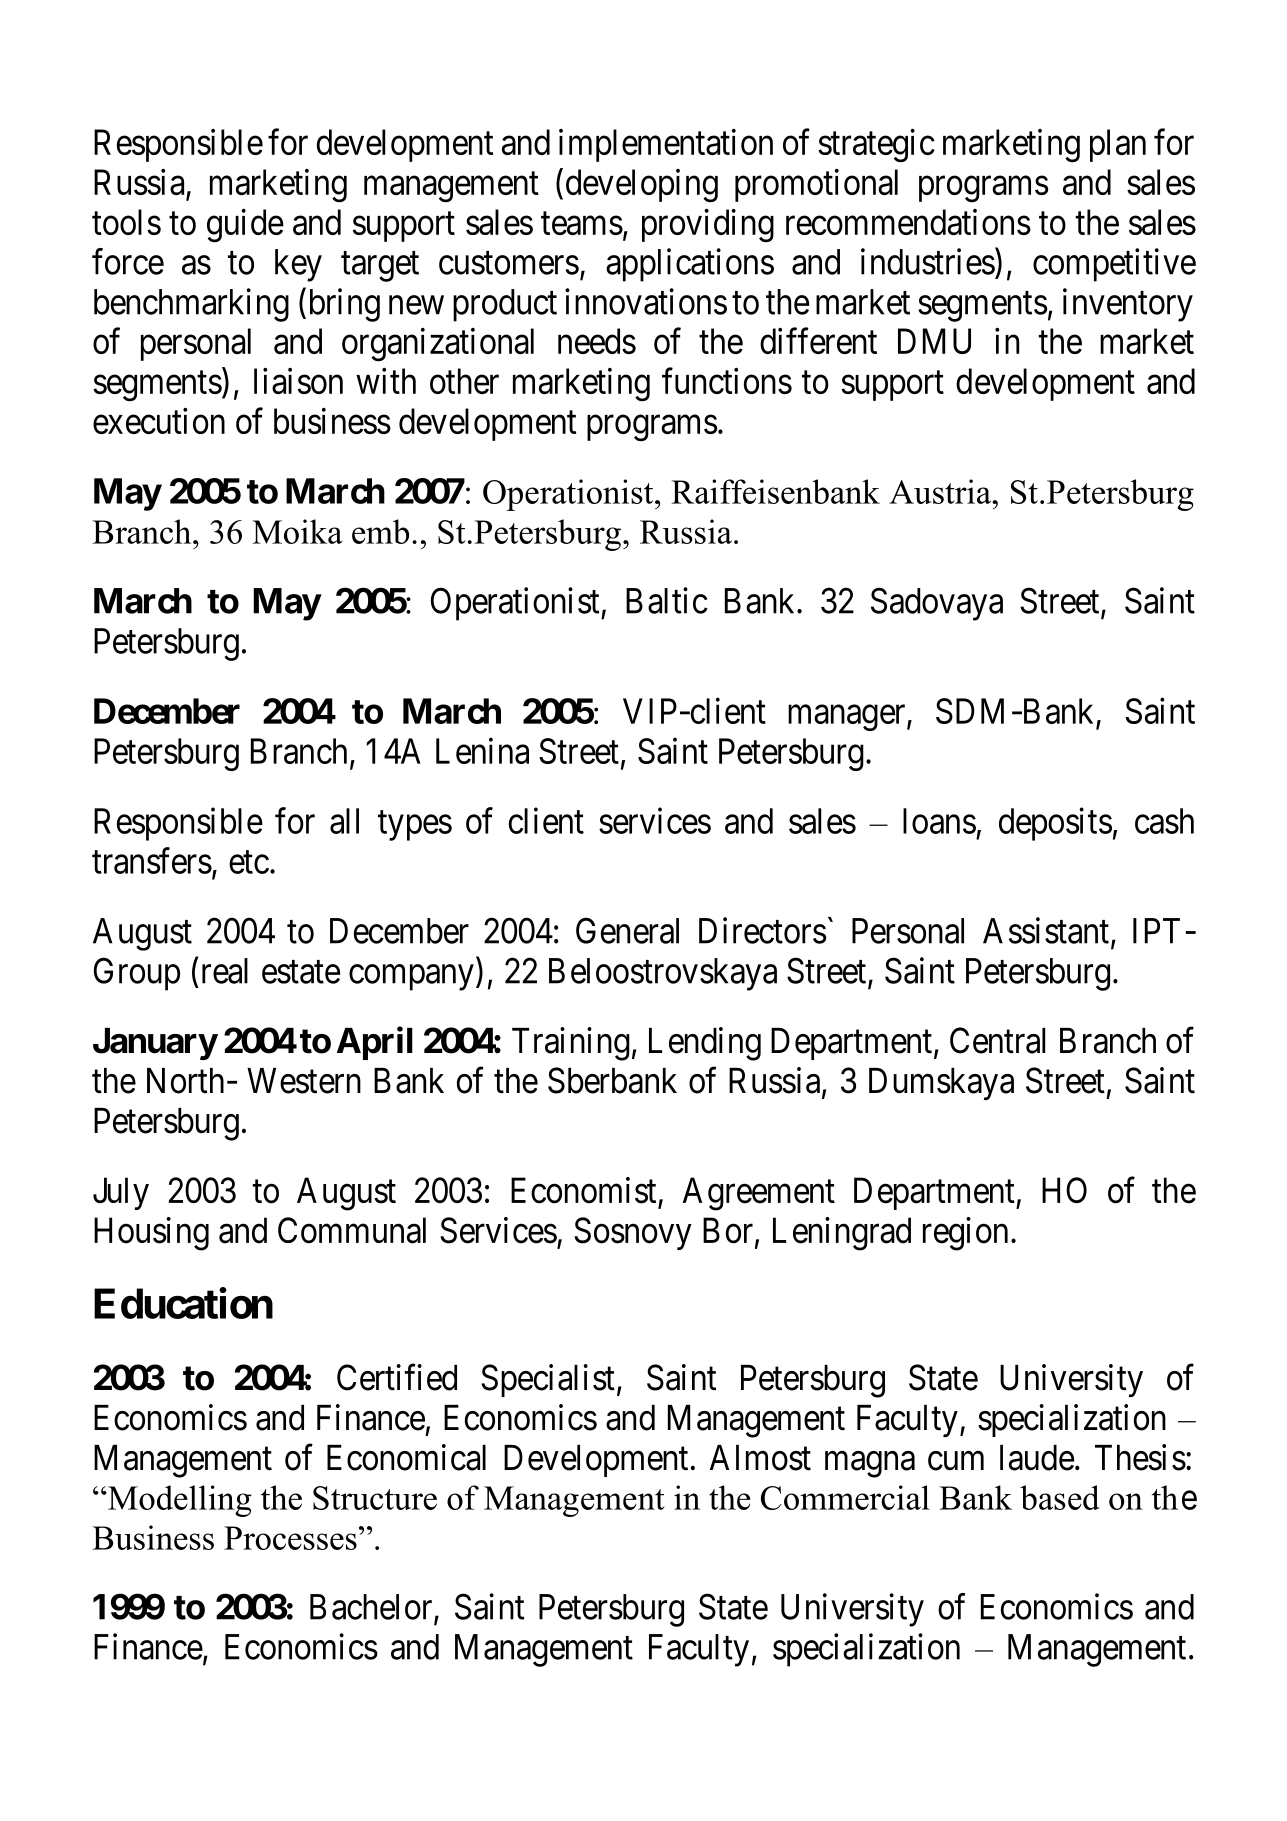  What do you see at coordinates (642, 186) in the screenshot?
I see `developing` at bounding box center [642, 186].
